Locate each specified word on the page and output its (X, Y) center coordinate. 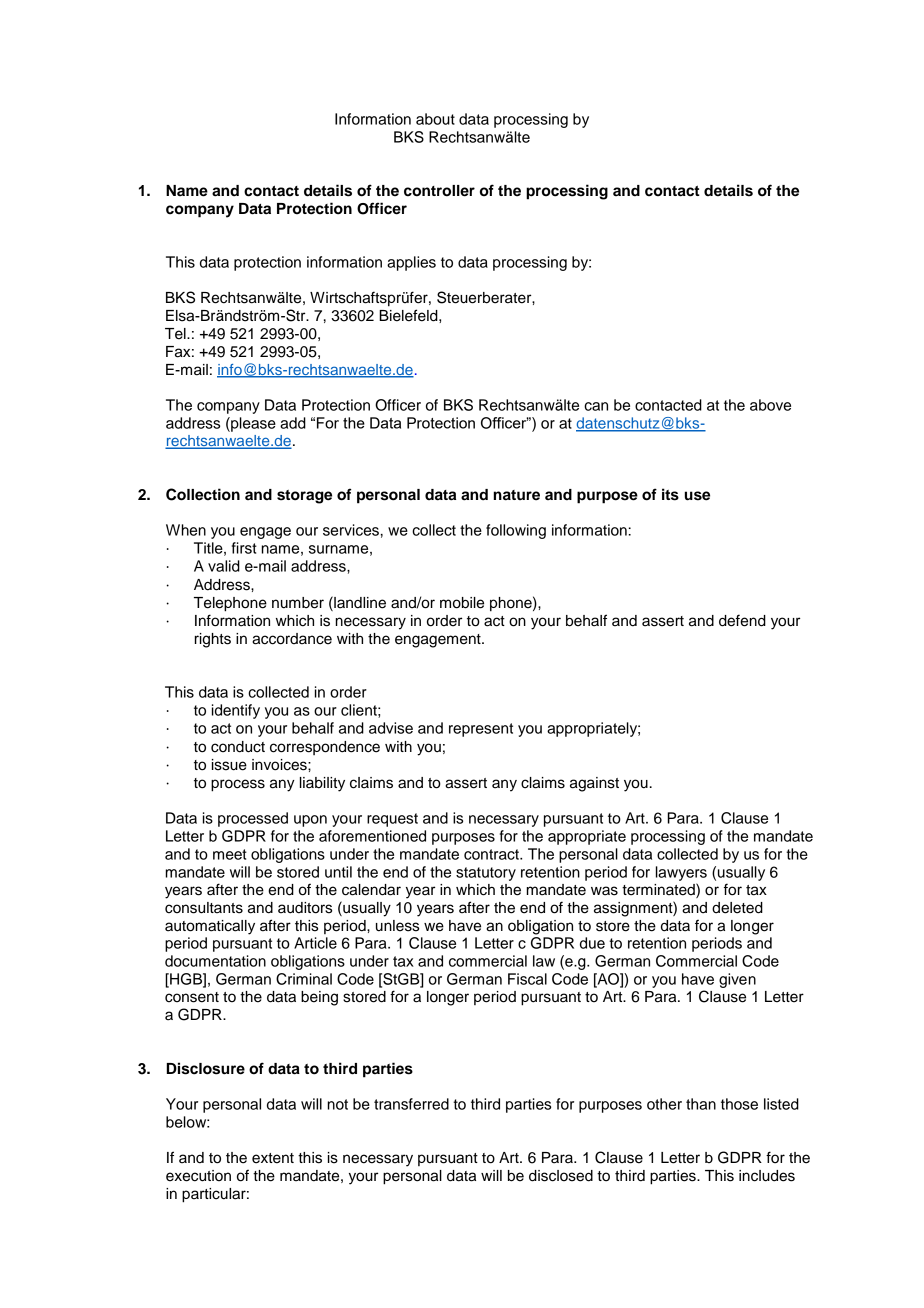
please (252, 424)
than (701, 1104)
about (435, 119)
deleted (737, 908)
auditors (305, 908)
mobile (462, 603)
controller (439, 191)
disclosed (561, 1176)
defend (742, 620)
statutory (486, 874)
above (770, 405)
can (596, 406)
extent (273, 1158)
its (670, 494)
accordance (292, 639)
